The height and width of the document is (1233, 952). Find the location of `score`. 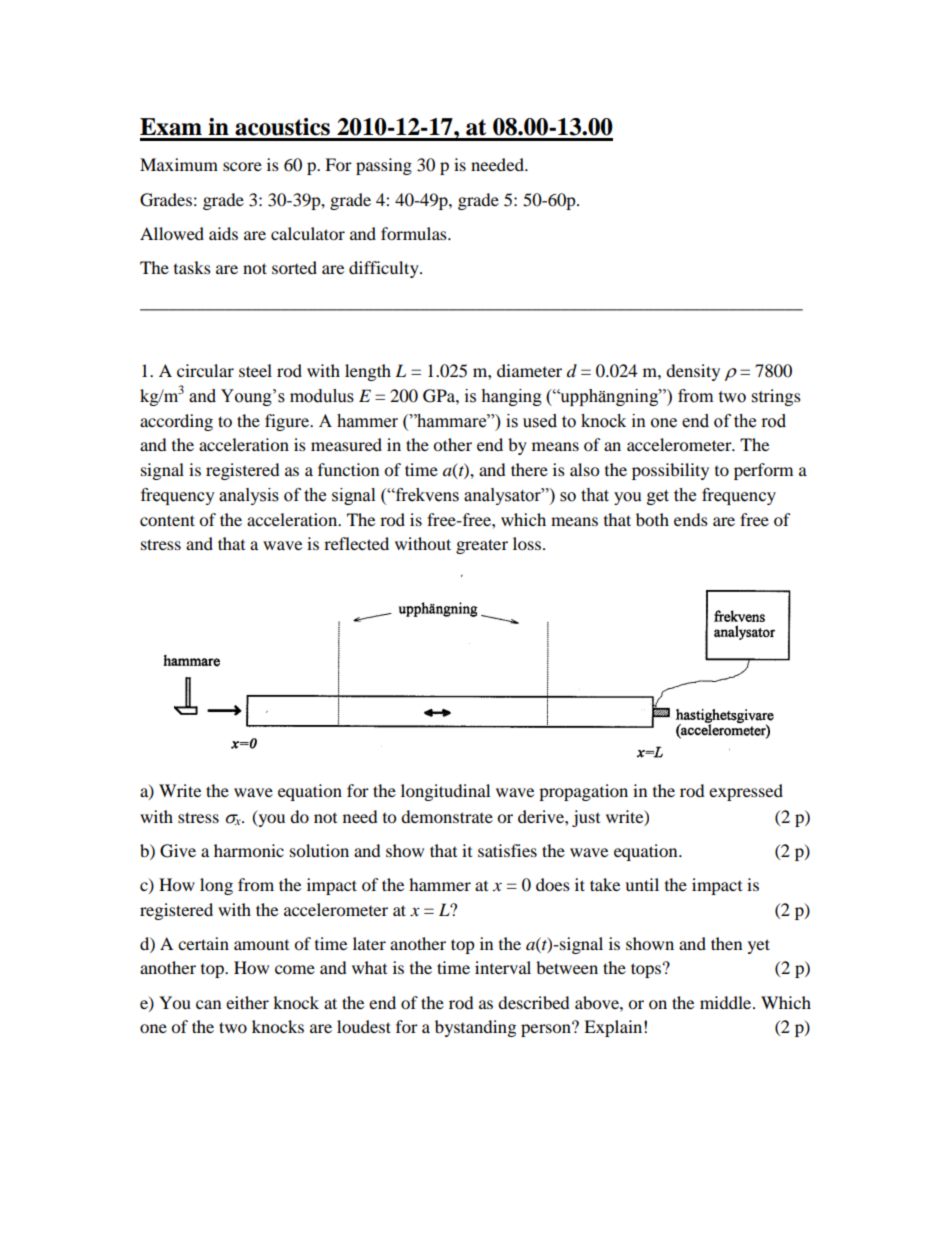

score is located at coordinates (242, 166).
